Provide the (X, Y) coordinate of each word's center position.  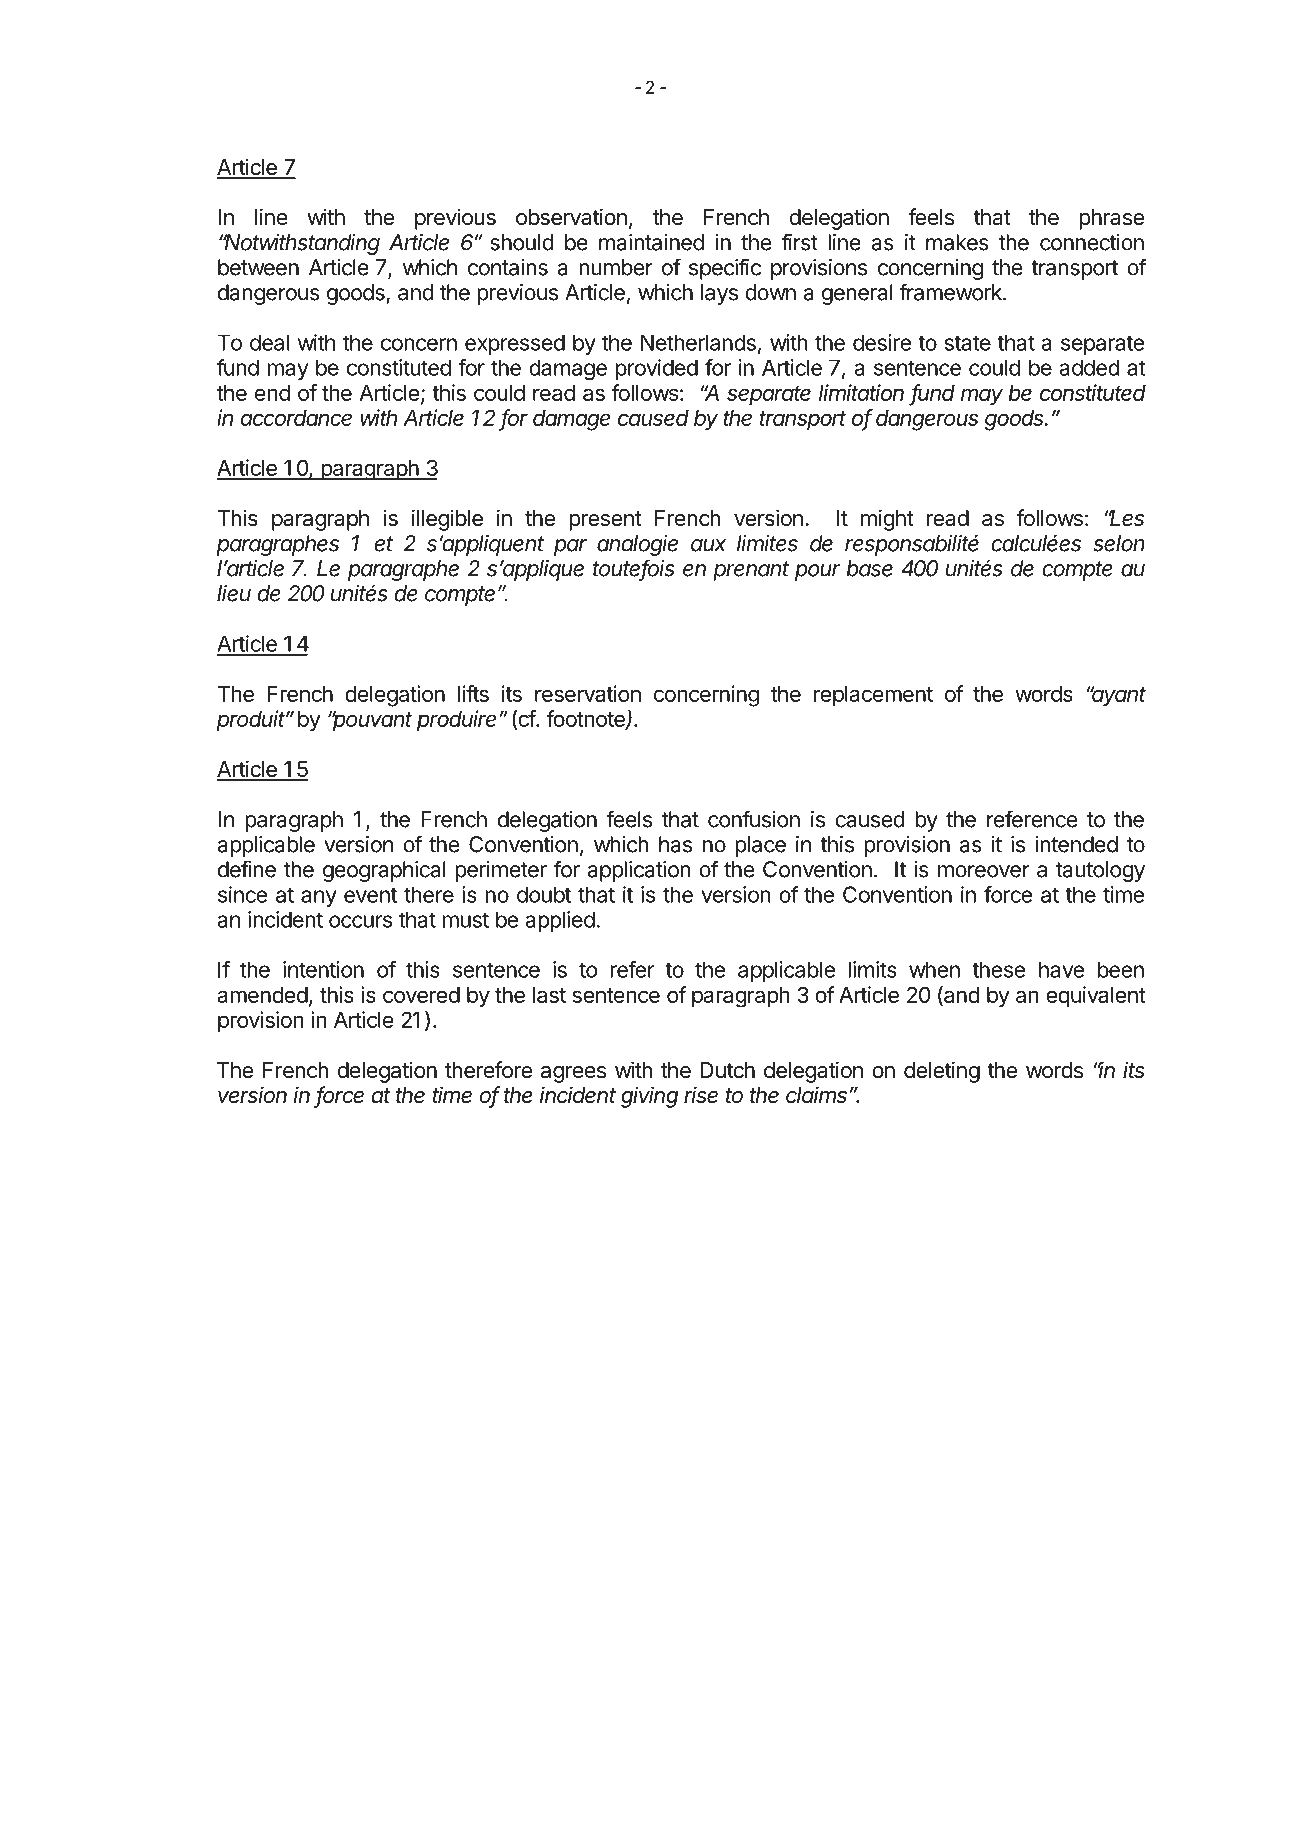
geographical (384, 871)
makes (957, 242)
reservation (588, 693)
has (675, 844)
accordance (296, 418)
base (870, 568)
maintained (651, 242)
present (605, 521)
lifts (473, 693)
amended (262, 995)
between (258, 267)
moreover (984, 871)
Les (1126, 518)
